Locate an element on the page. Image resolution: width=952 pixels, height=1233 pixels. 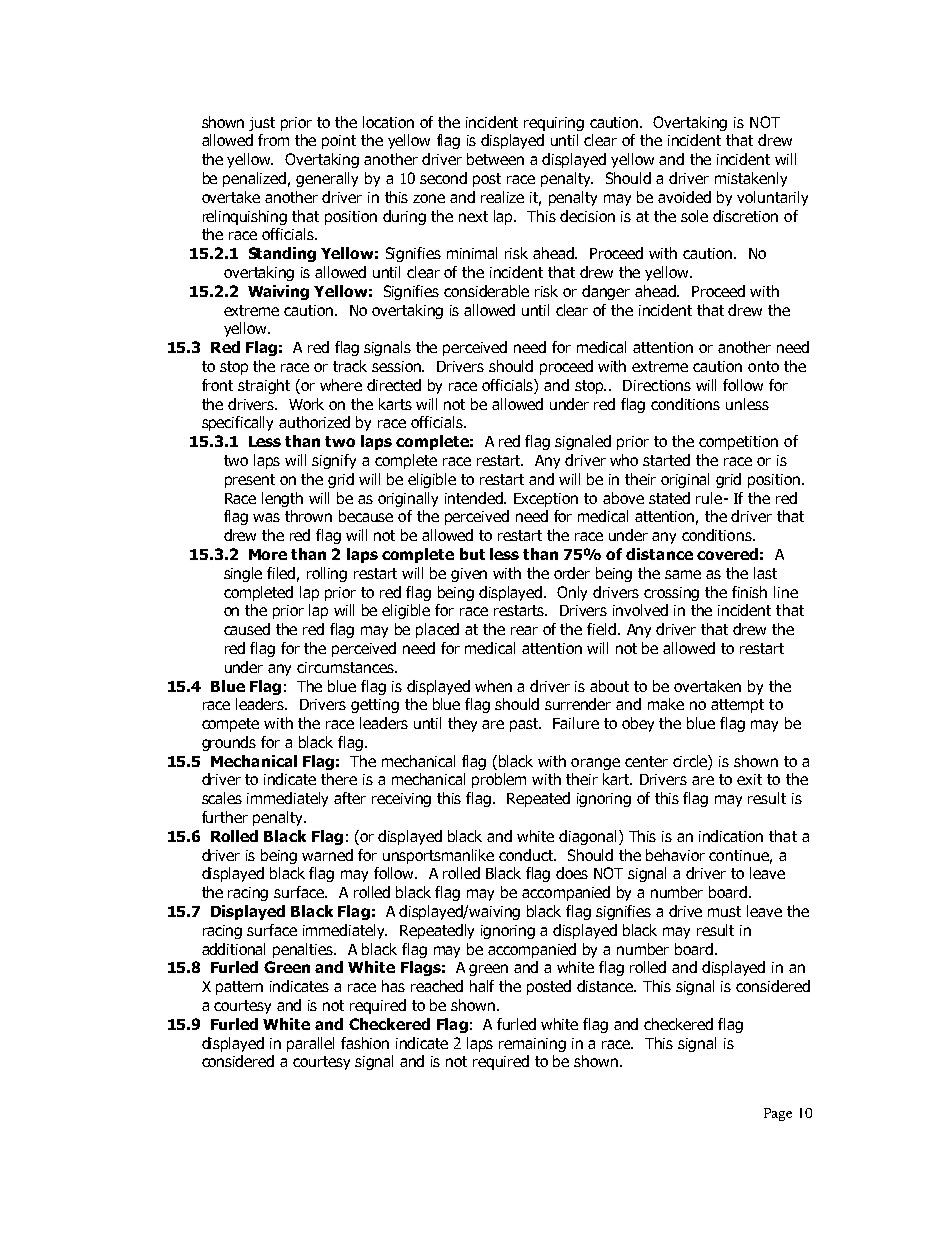
session is located at coordinates (398, 366).
